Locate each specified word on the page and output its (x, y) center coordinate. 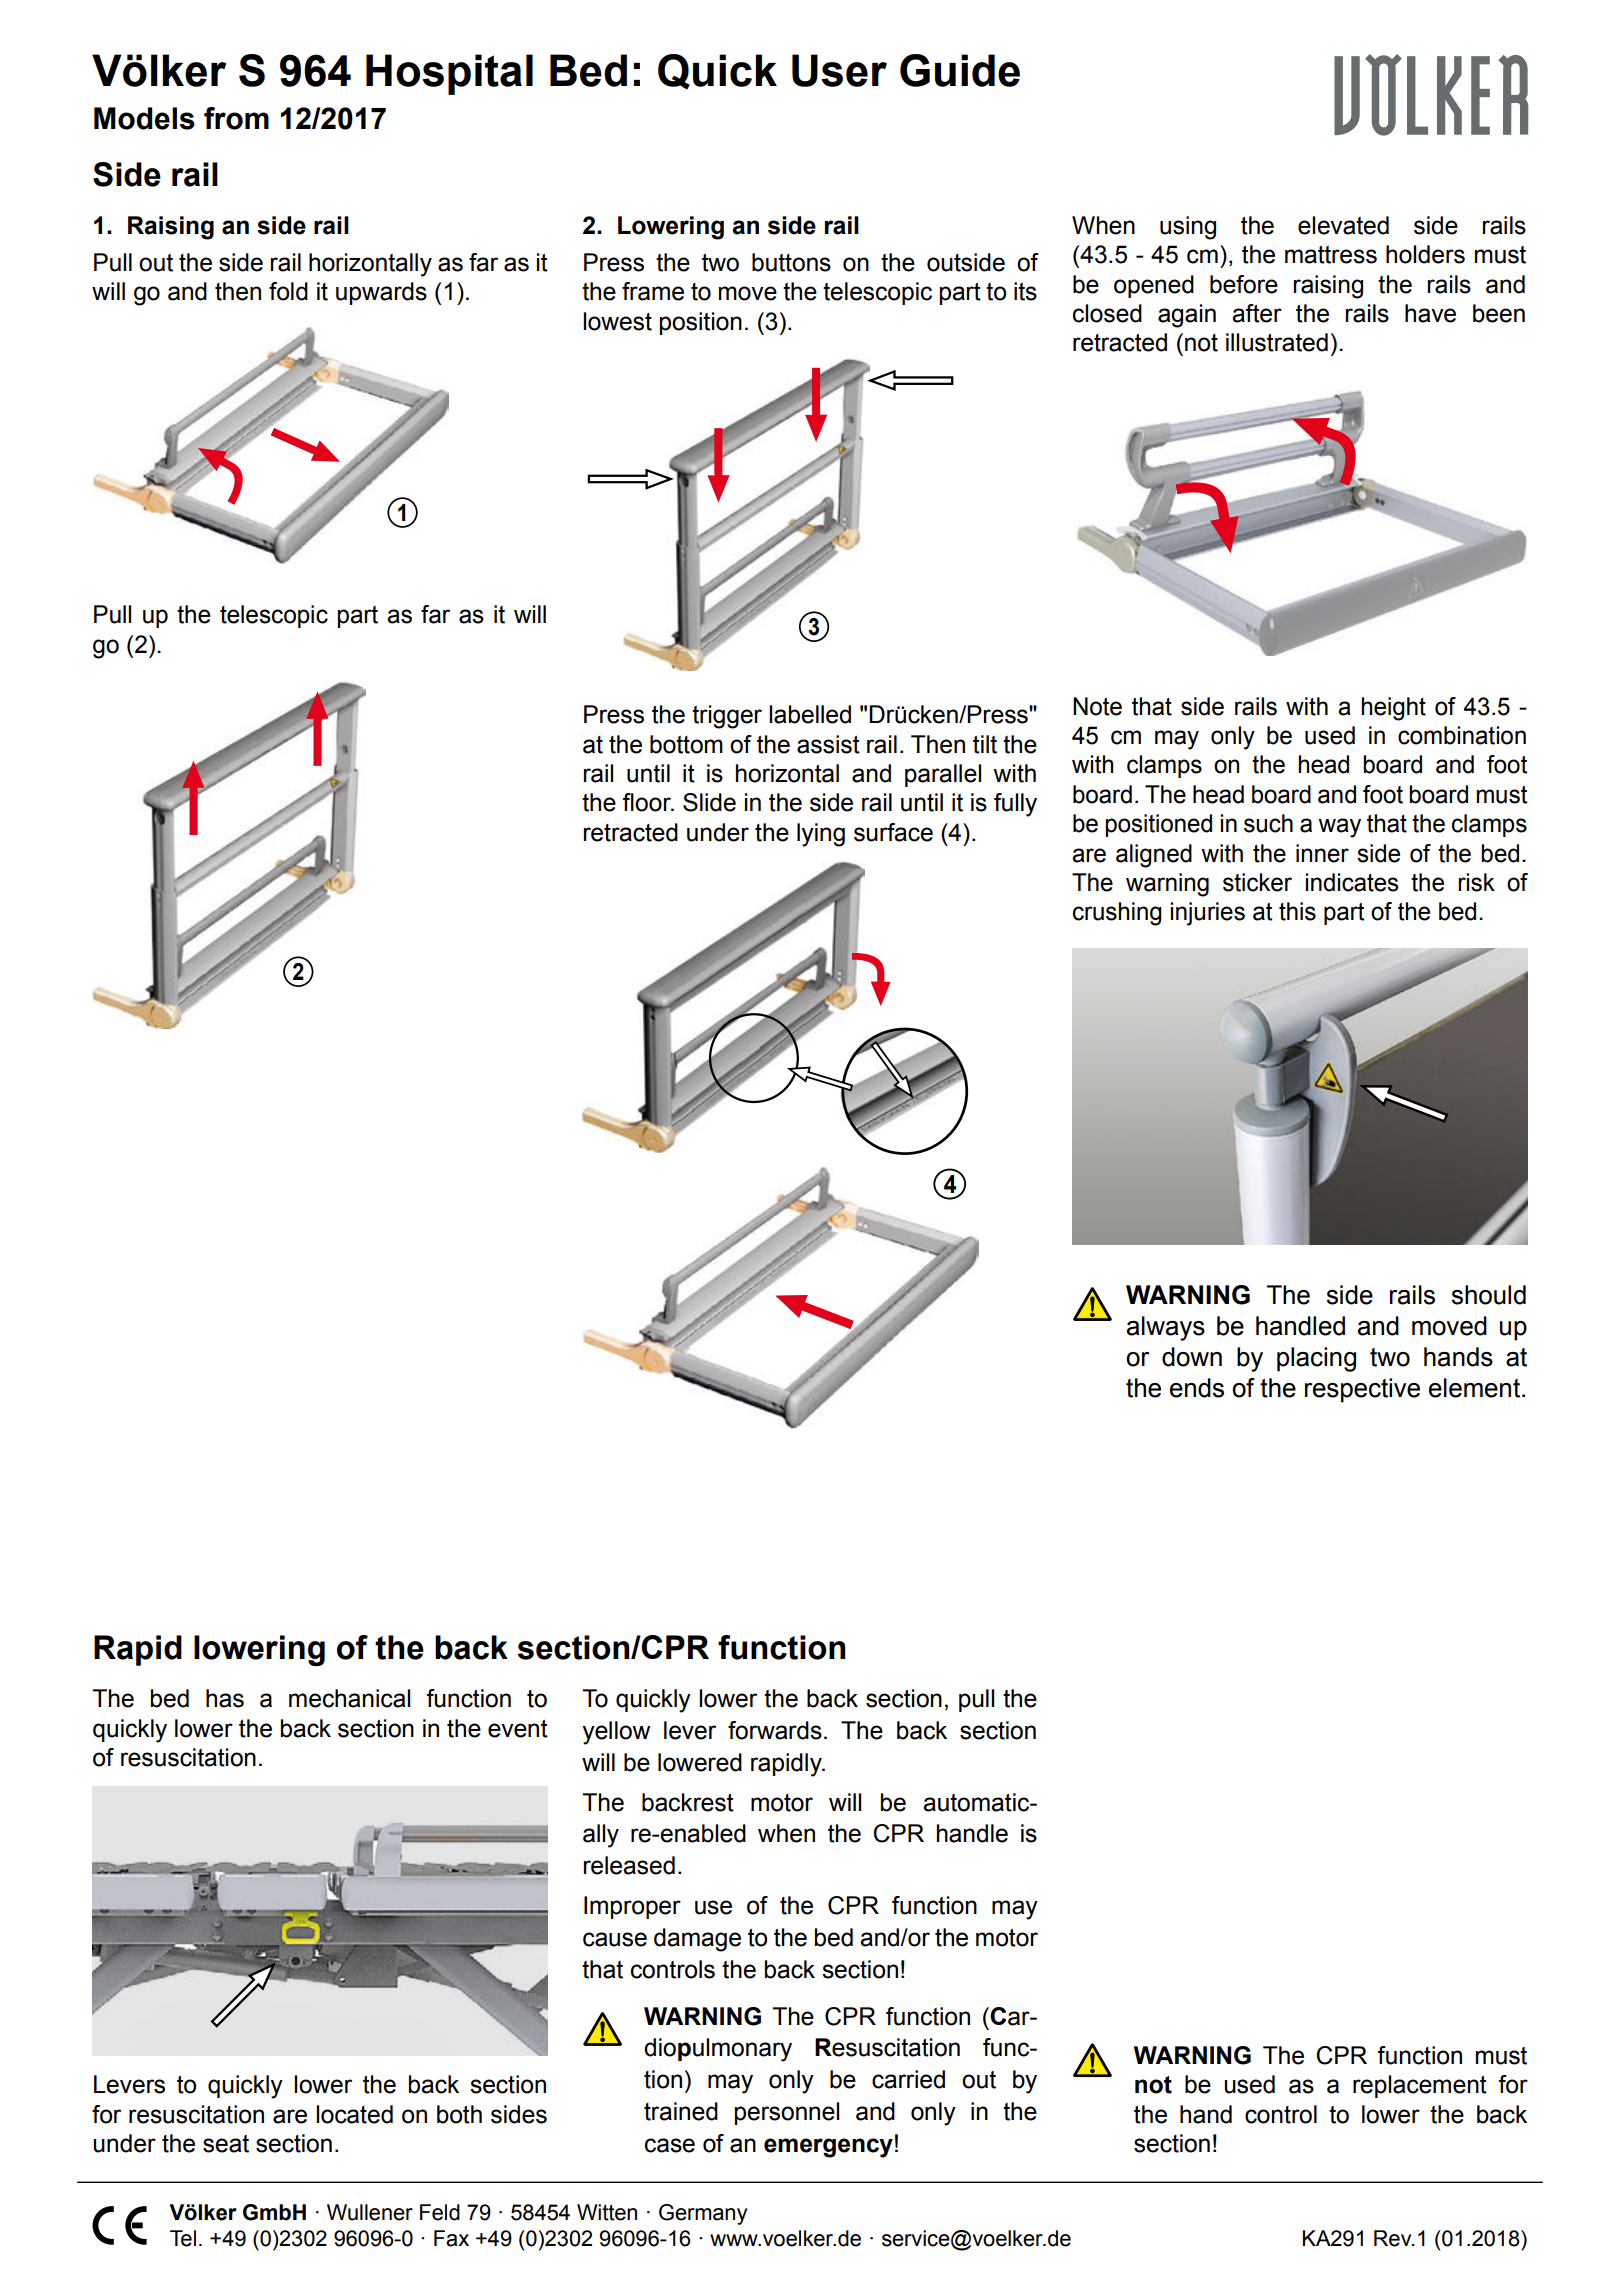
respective (1362, 1390)
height (1393, 709)
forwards (775, 1730)
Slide (709, 802)
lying (821, 835)
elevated (1343, 225)
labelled (810, 714)
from (236, 118)
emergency (828, 2148)
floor (648, 802)
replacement (1420, 2086)
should (1488, 1295)
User (839, 70)
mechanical (349, 1698)
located (354, 2114)
